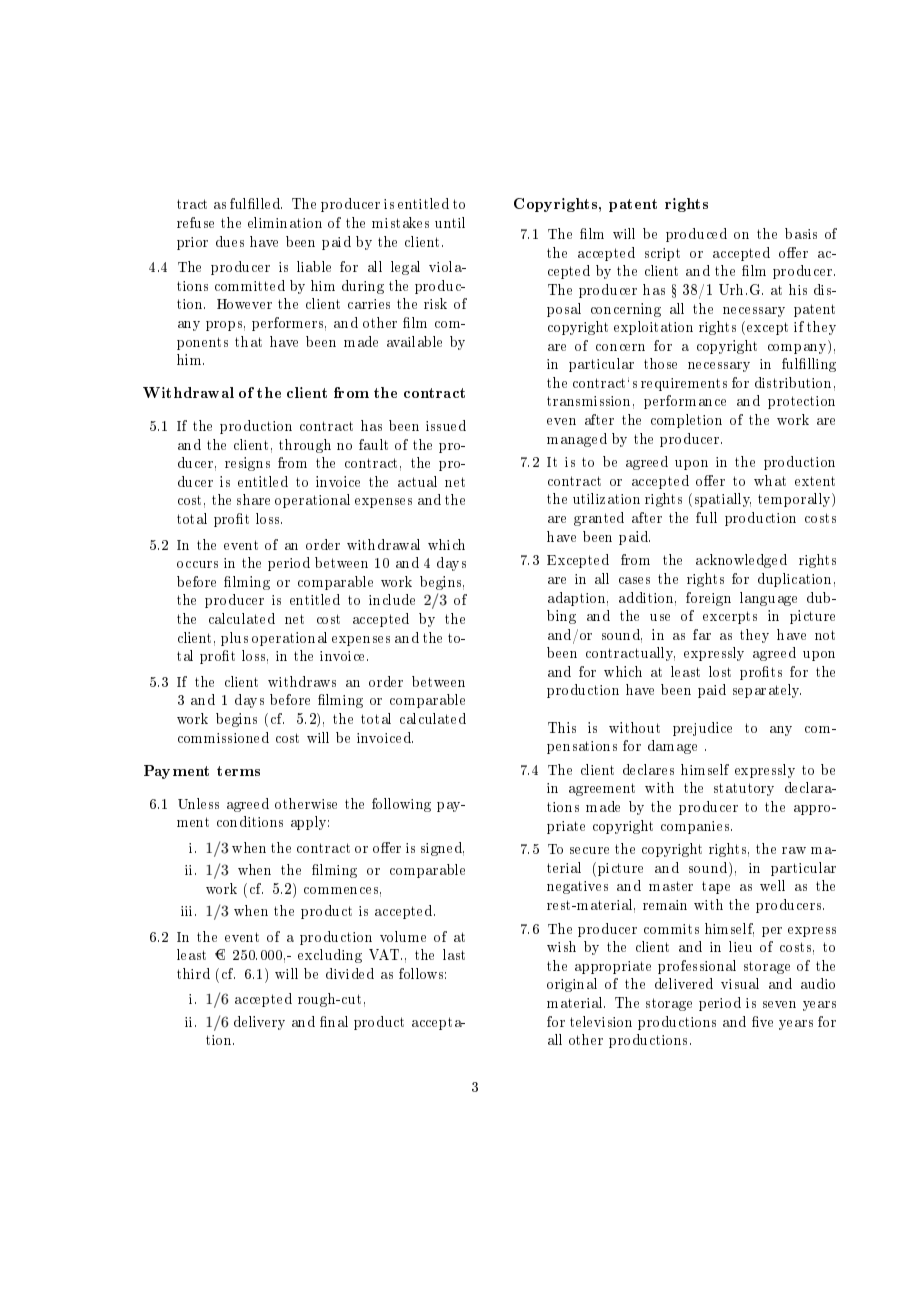  What do you see at coordinates (723, 500) in the page?
I see `spatially` at bounding box center [723, 500].
